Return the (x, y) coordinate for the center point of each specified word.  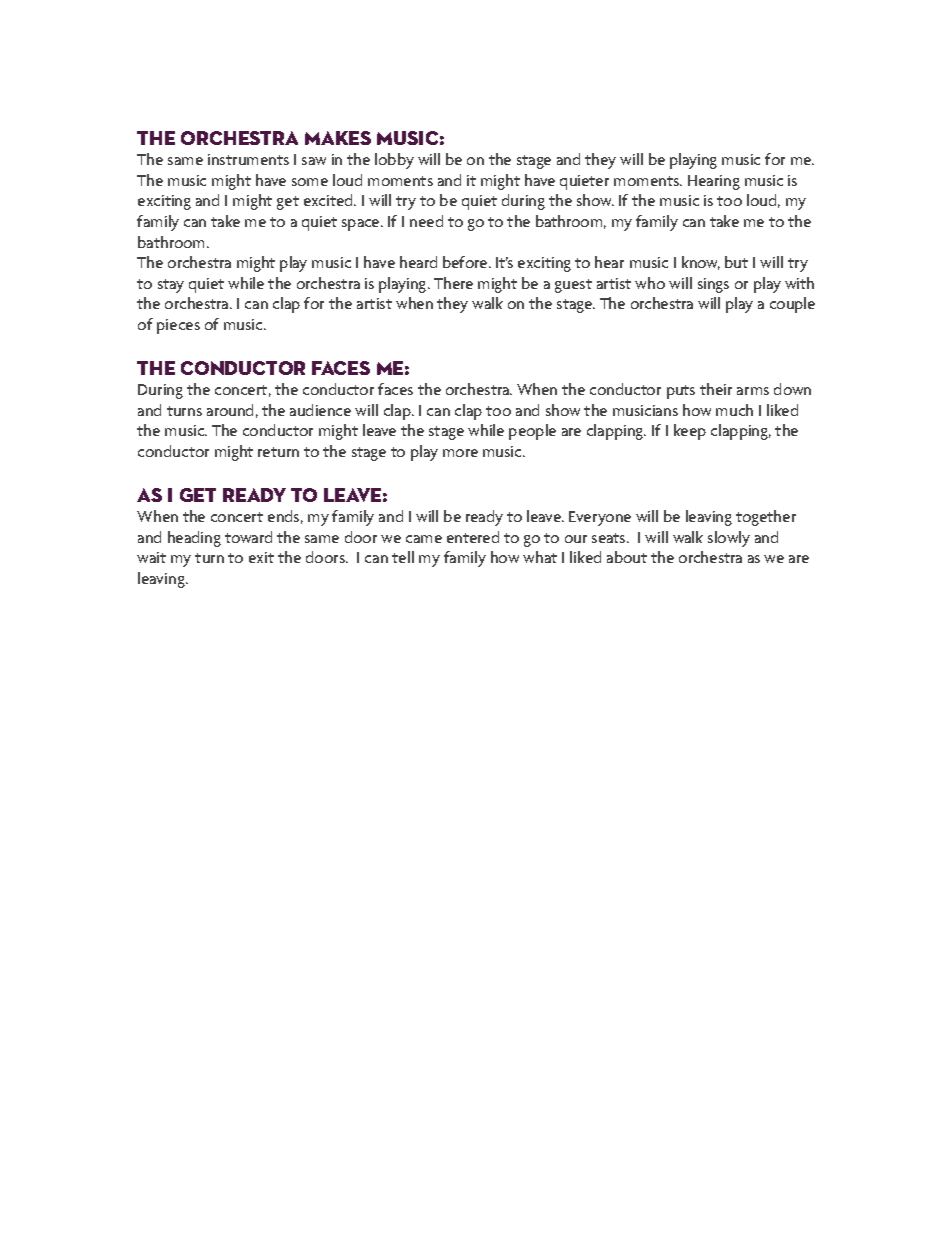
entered (473, 537)
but (736, 262)
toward (248, 537)
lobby (394, 161)
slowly (729, 539)
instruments (248, 159)
